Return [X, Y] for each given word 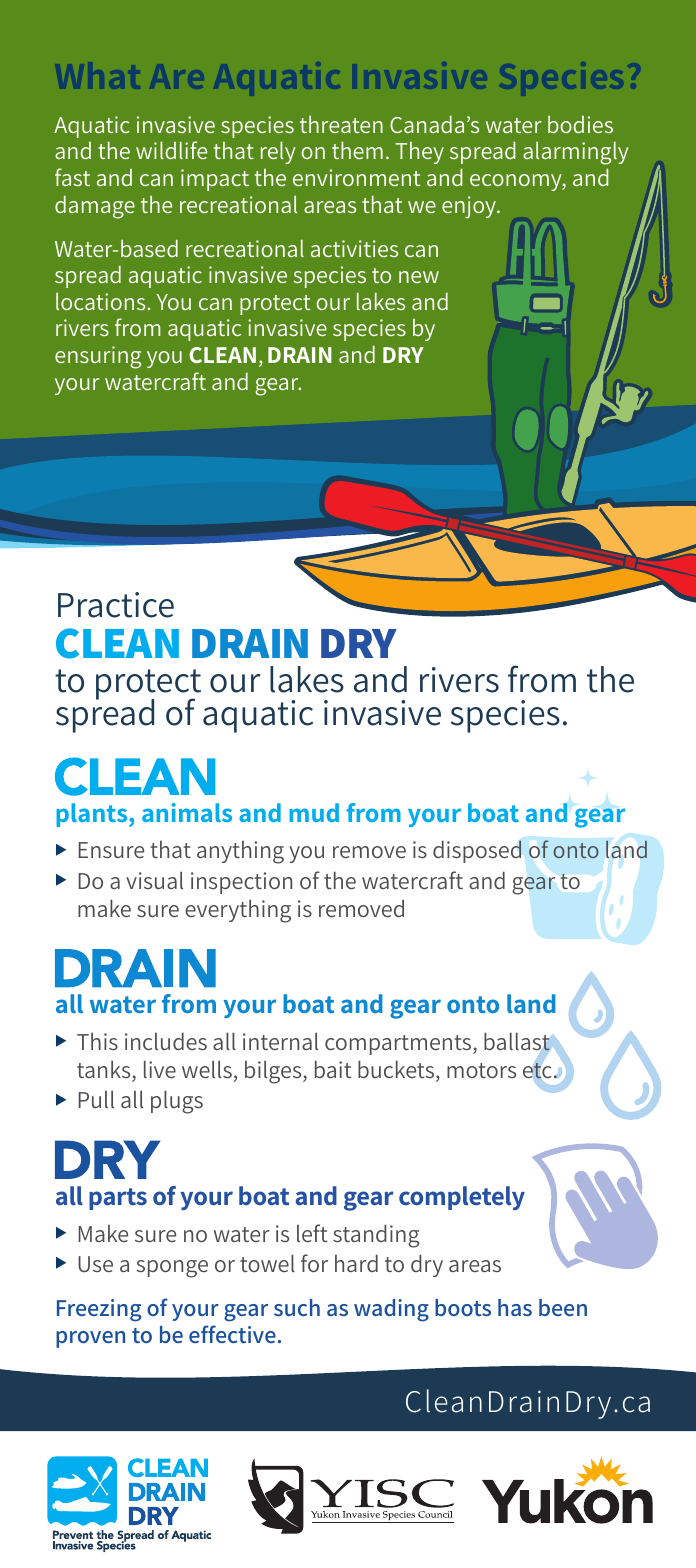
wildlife [171, 150]
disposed [477, 851]
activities [354, 248]
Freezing [99, 1310]
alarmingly [576, 153]
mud [314, 812]
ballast [517, 1041]
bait [333, 1069]
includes [166, 1041]
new [419, 277]
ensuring [98, 357]
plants [93, 815]
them [357, 150]
